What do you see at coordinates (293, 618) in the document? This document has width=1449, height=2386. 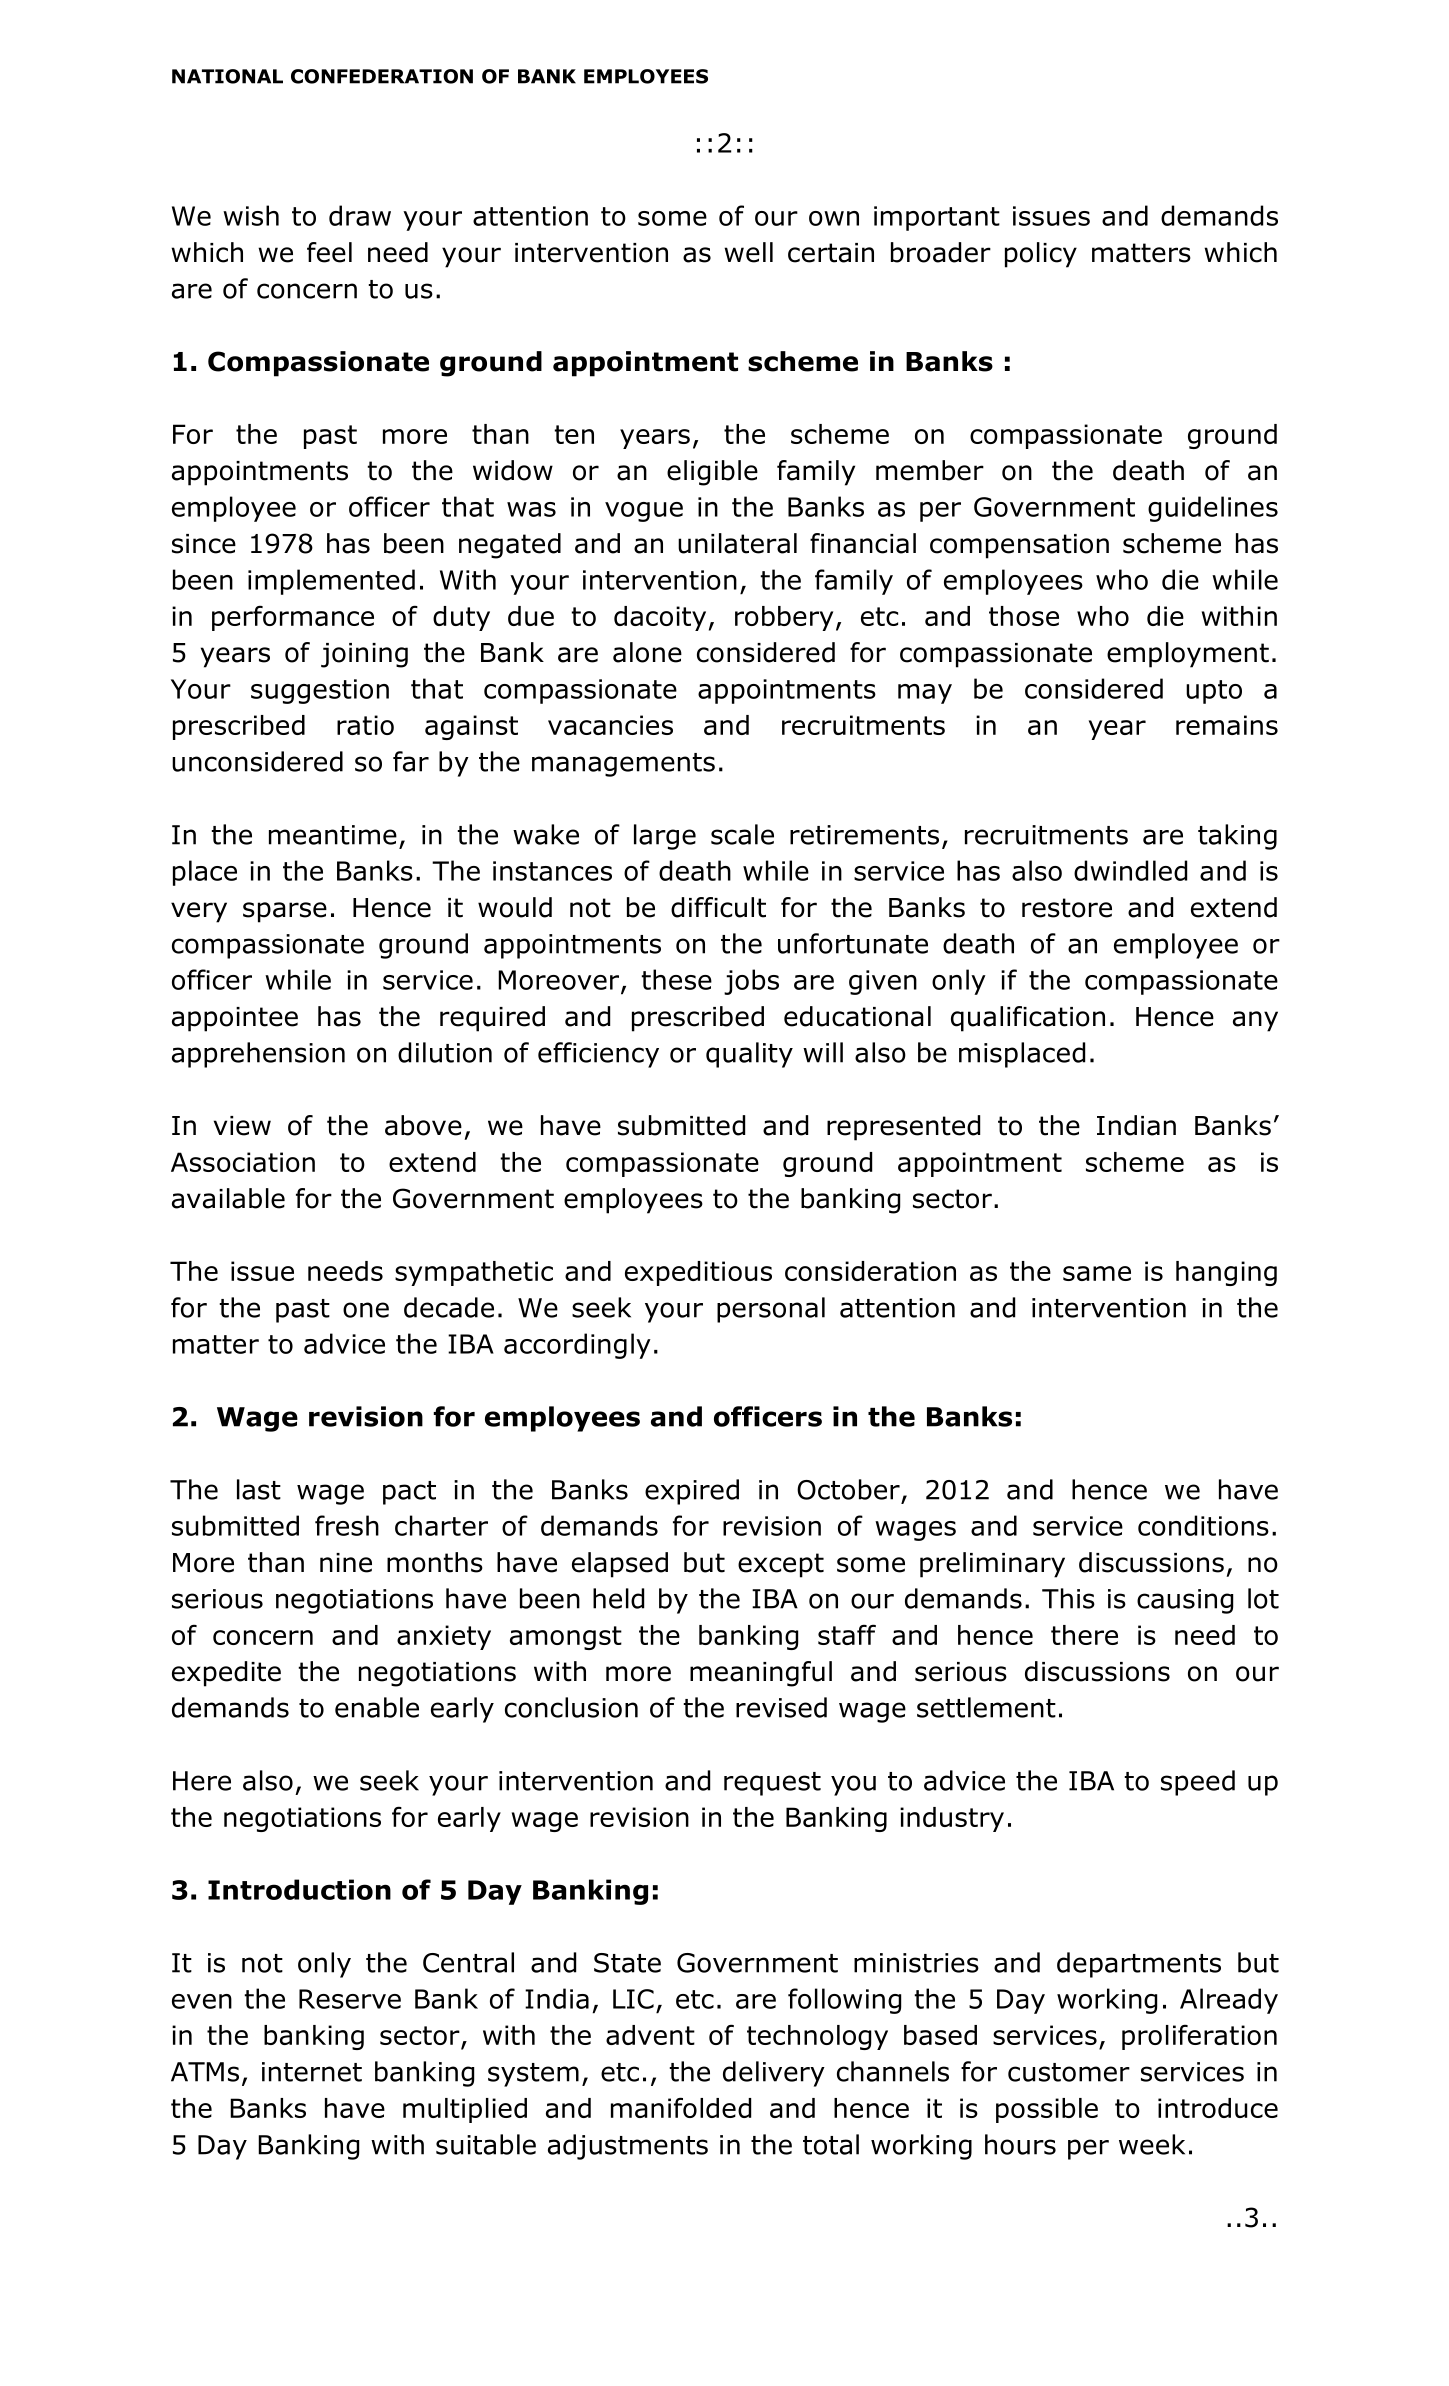 I see `performance` at bounding box center [293, 618].
